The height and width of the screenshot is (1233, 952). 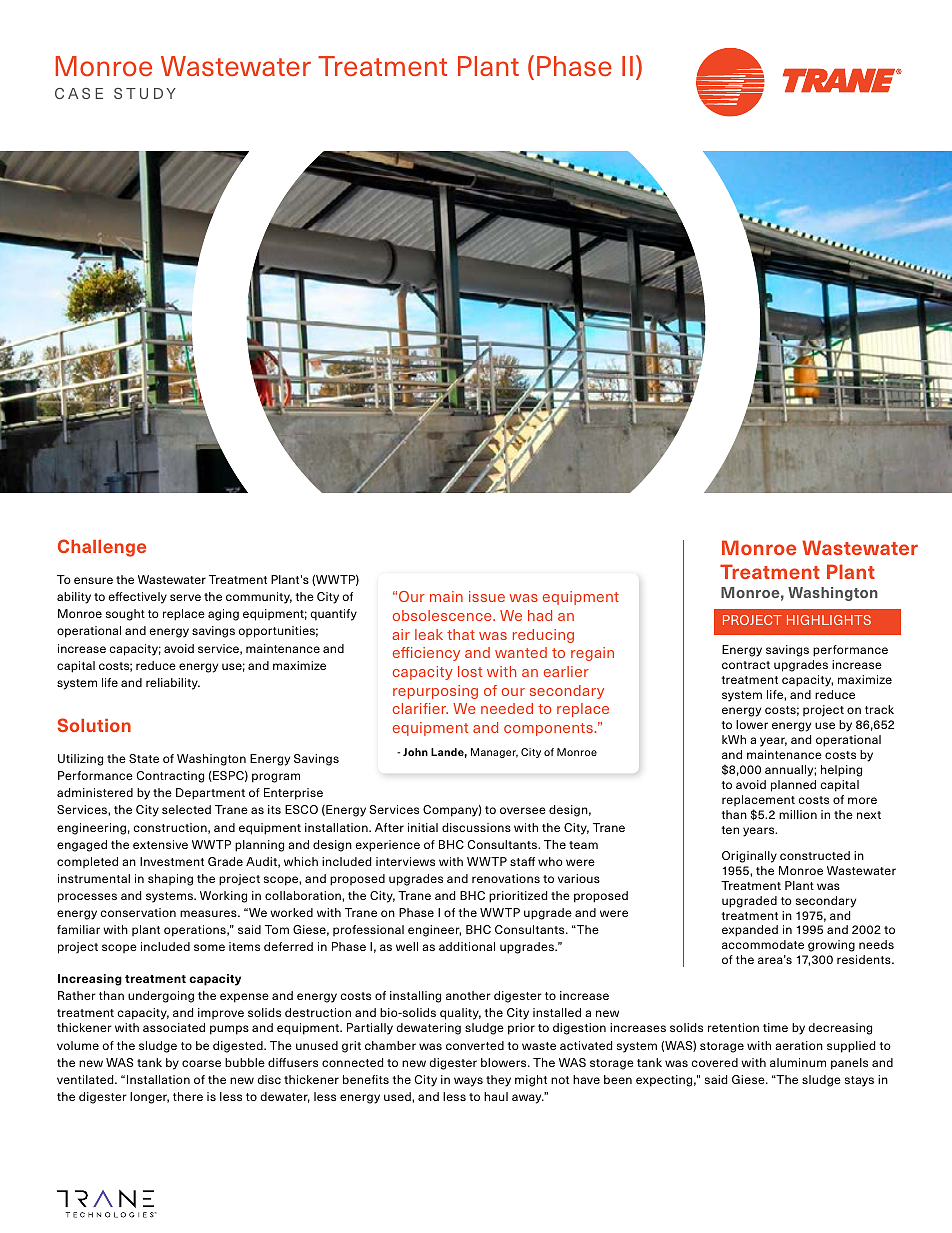 I want to click on track, so click(x=879, y=709).
